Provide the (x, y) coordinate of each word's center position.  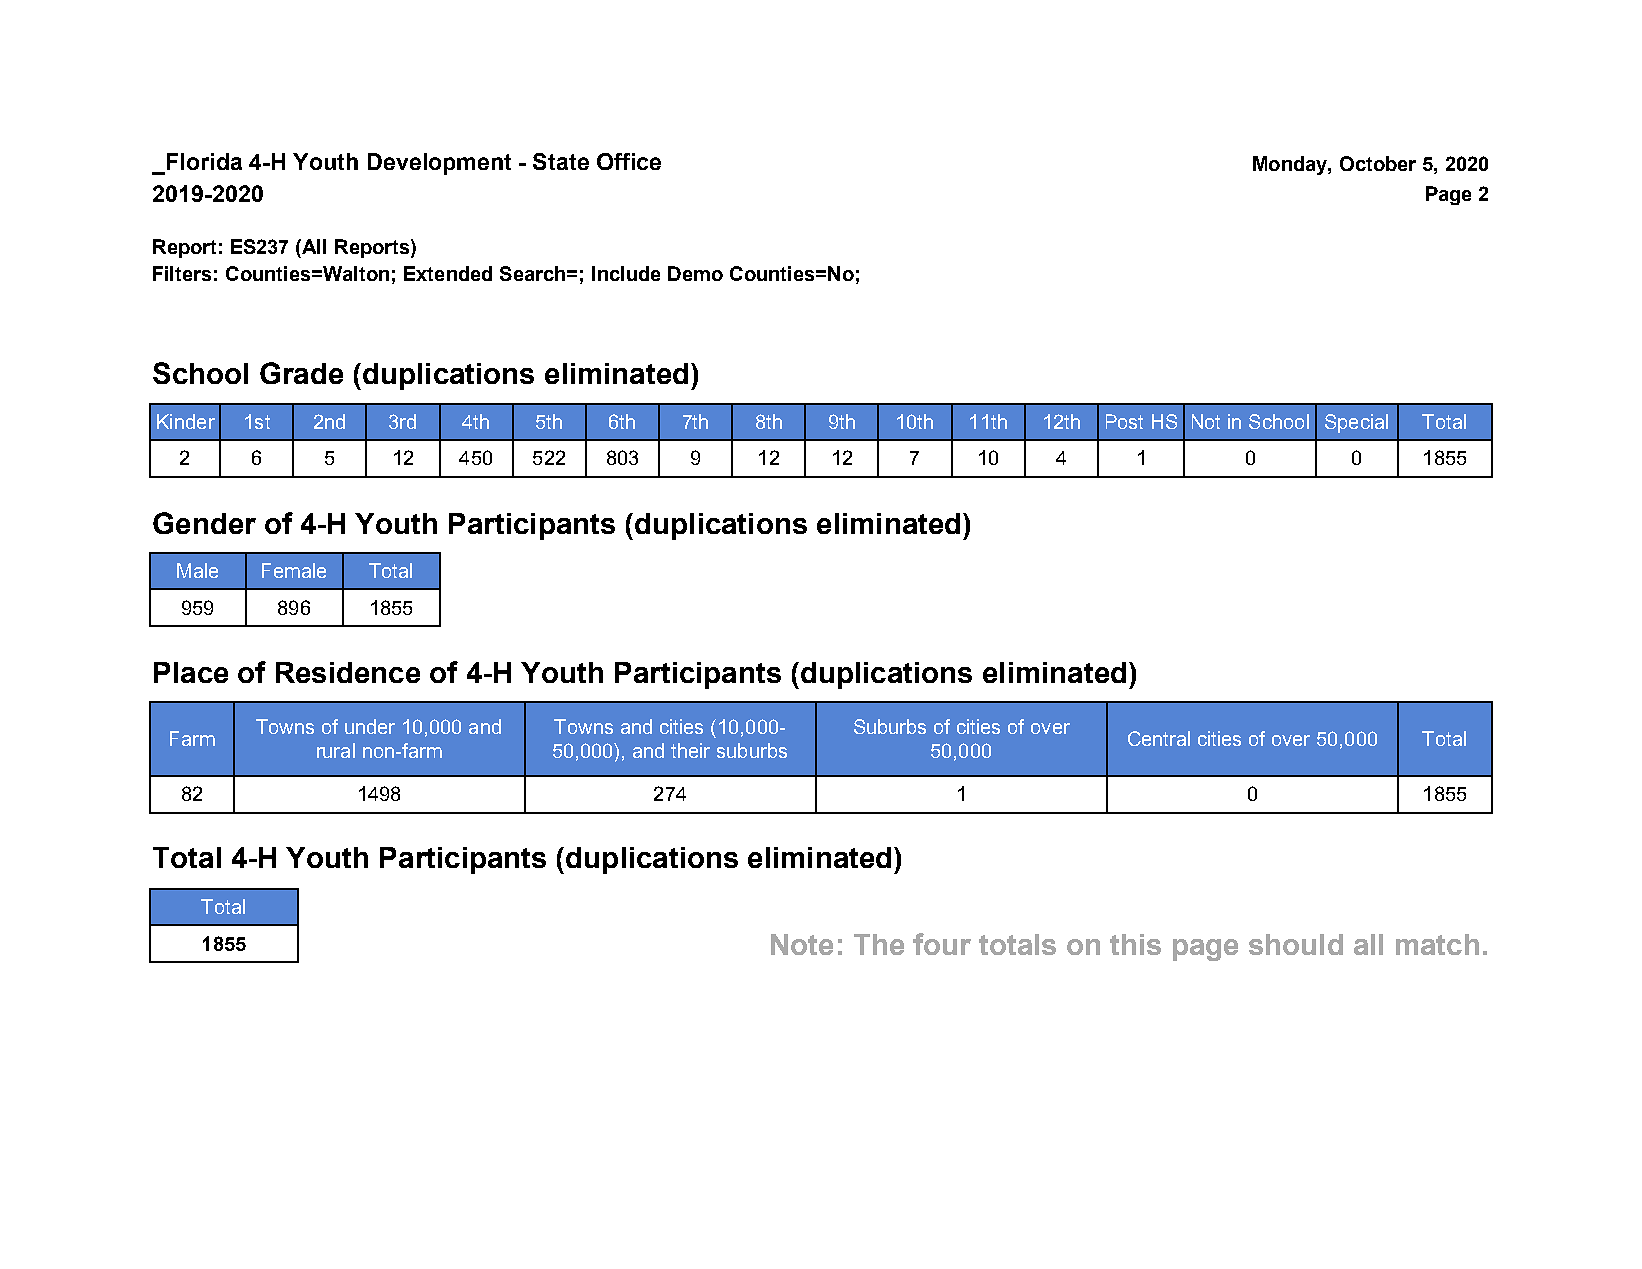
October (1378, 163)
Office (629, 161)
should (1296, 944)
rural (336, 750)
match (1437, 944)
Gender (204, 523)
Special (1356, 423)
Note (802, 944)
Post (1124, 421)
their (690, 750)
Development (439, 164)
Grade (301, 373)
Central (1159, 738)
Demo (695, 273)
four (942, 944)
